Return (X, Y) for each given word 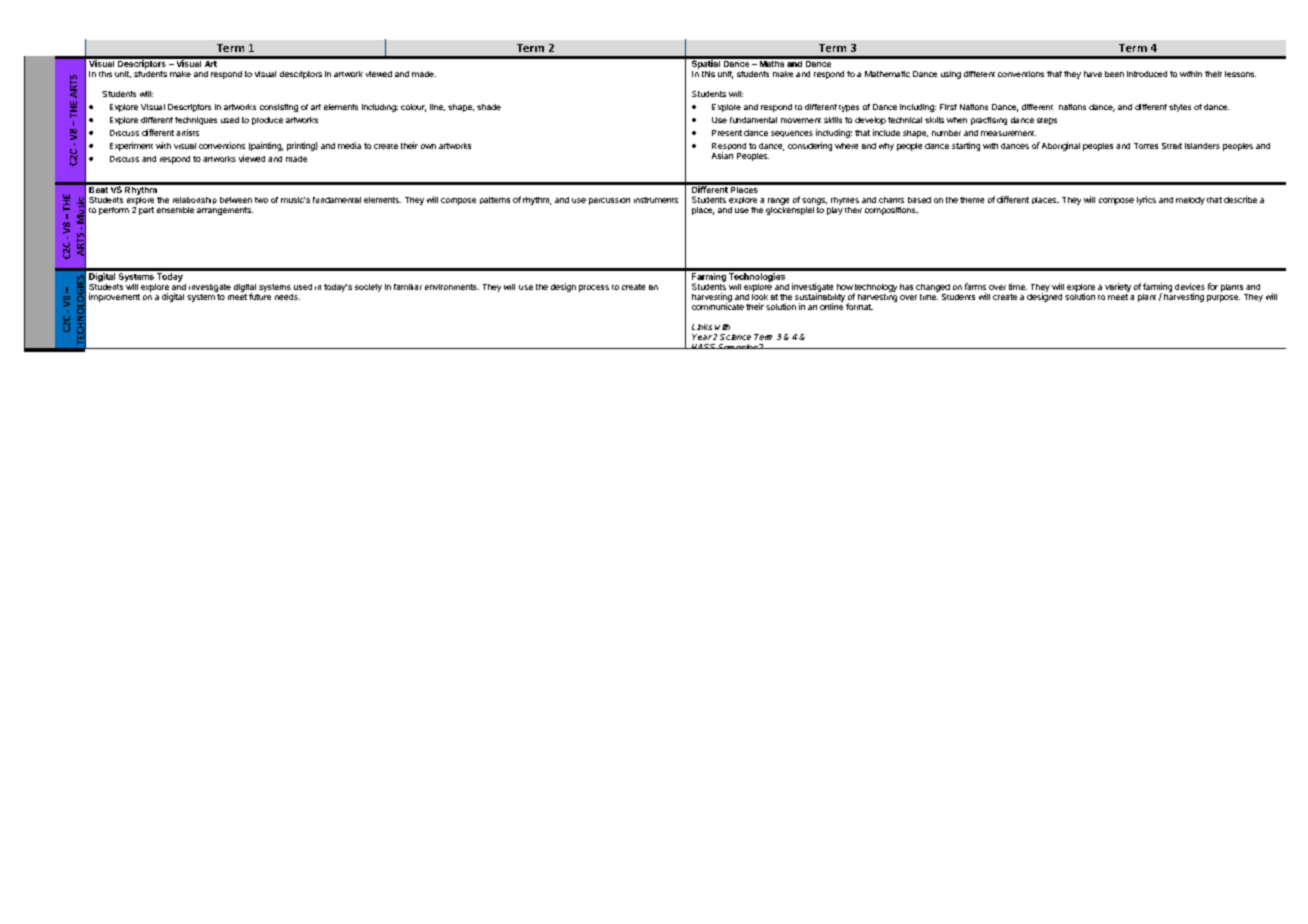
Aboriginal (1061, 146)
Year (702, 337)
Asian (722, 155)
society (368, 288)
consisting (279, 108)
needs (287, 297)
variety (1118, 287)
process (594, 288)
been (1114, 74)
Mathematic (887, 74)
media (349, 145)
